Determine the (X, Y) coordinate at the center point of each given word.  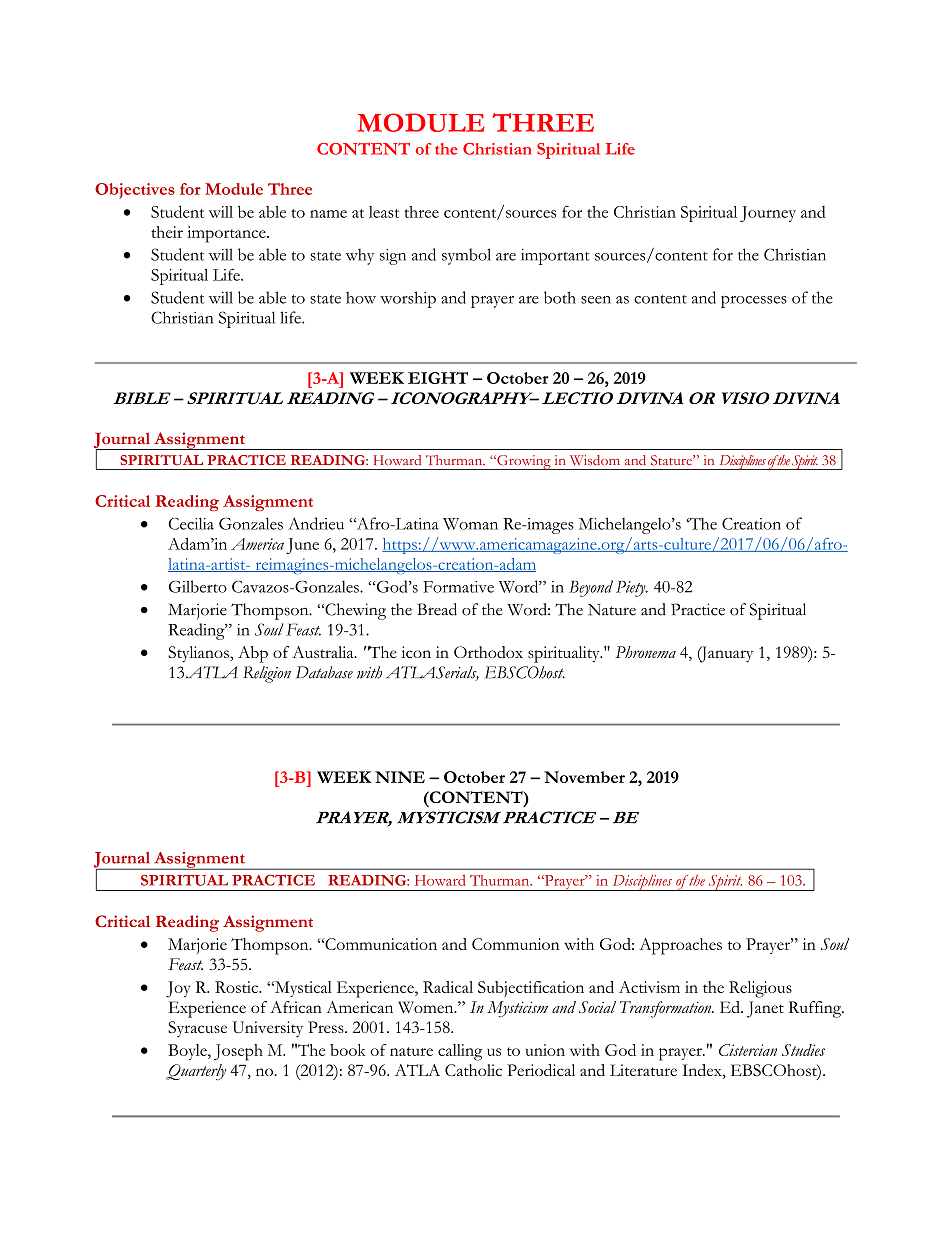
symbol (466, 256)
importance (227, 234)
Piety (632, 588)
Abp (253, 654)
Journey (768, 214)
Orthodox (488, 652)
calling (460, 1052)
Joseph (238, 1052)
